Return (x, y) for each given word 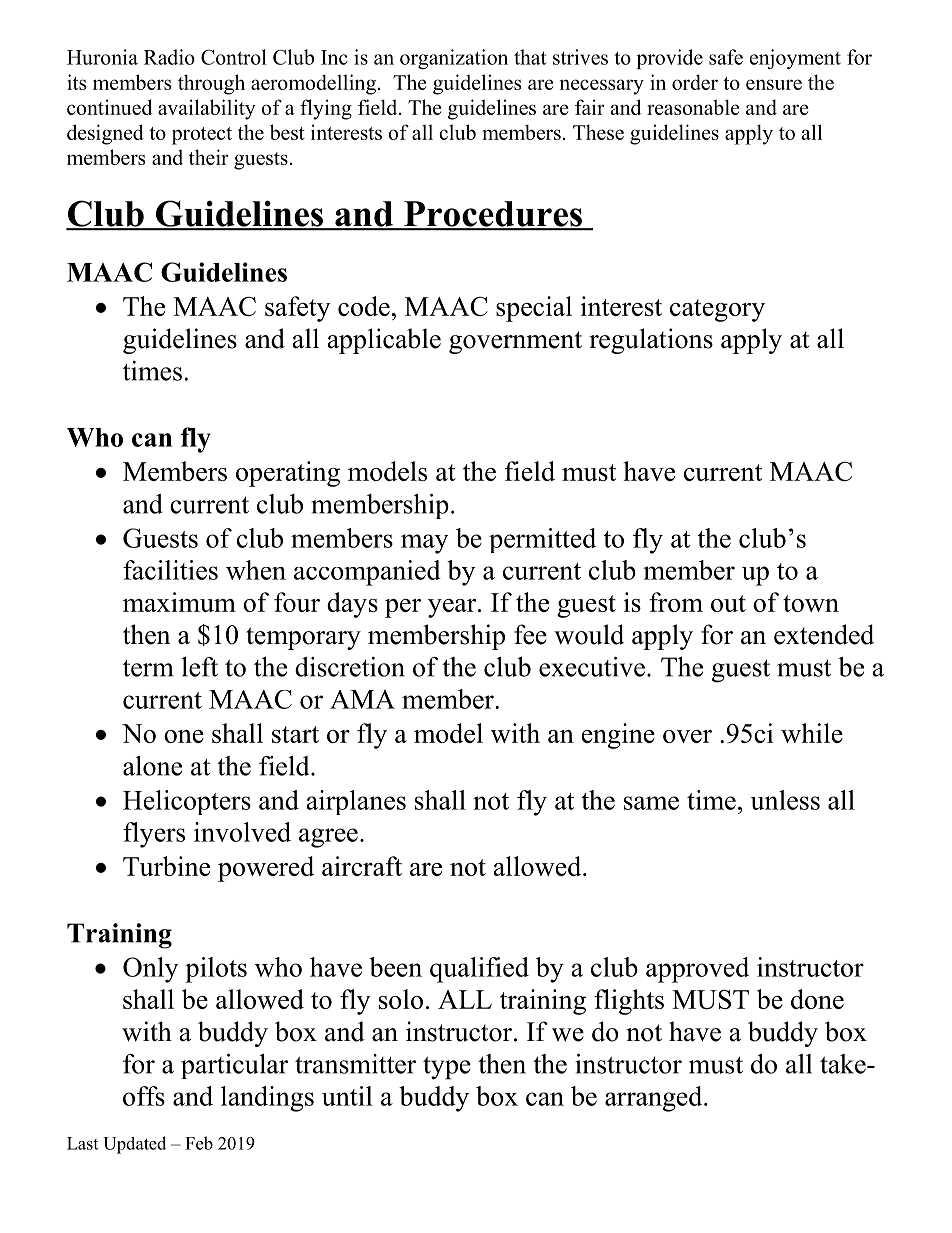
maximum (179, 602)
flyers (154, 835)
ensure (774, 84)
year (453, 608)
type (447, 1068)
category (717, 310)
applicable (384, 341)
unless (785, 800)
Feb (199, 1143)
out (728, 603)
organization (454, 59)
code (365, 306)
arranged (655, 1099)
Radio (169, 57)
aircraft (362, 866)
